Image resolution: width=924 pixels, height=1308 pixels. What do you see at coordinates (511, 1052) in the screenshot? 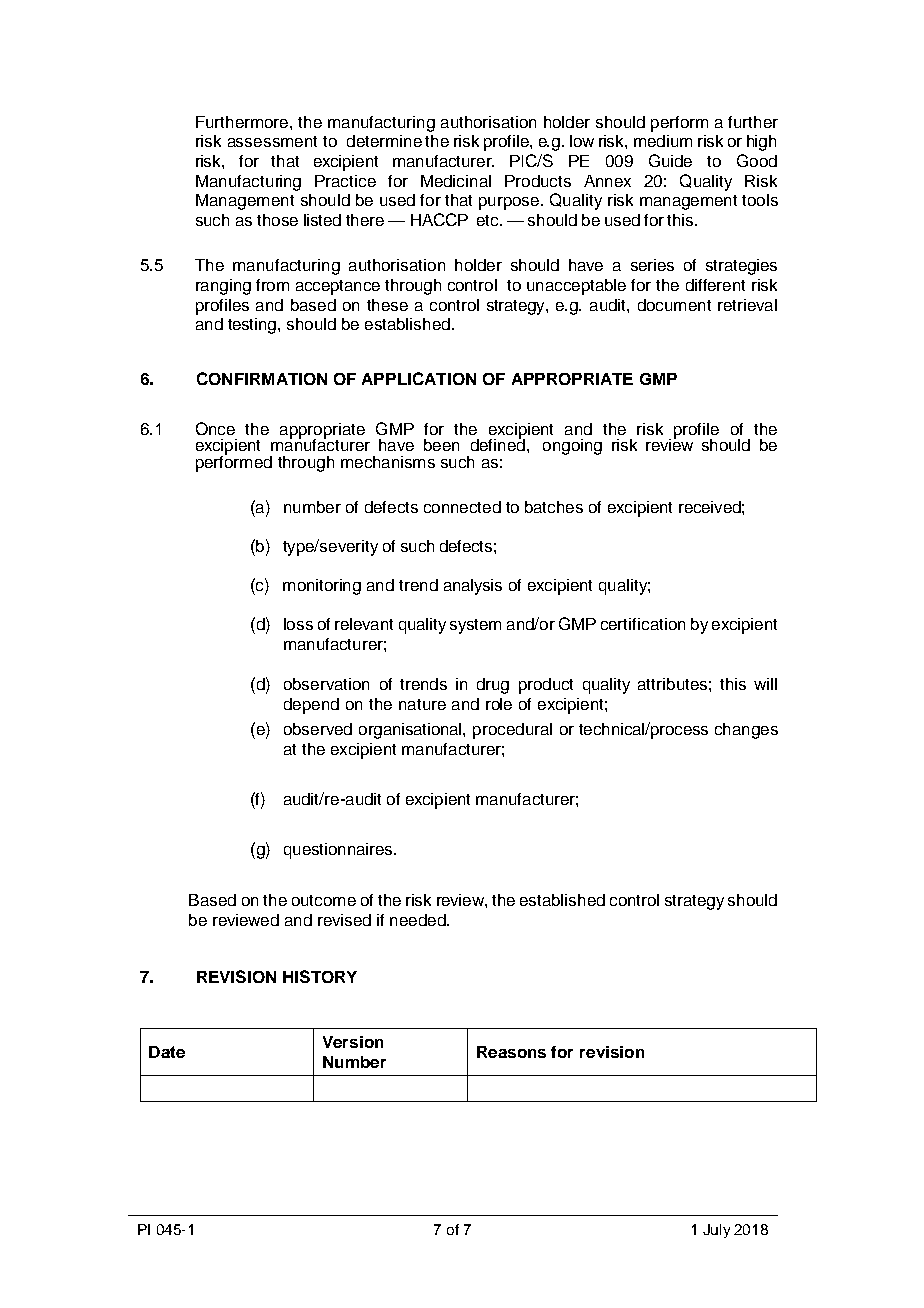
I see `Reasons` at bounding box center [511, 1052].
